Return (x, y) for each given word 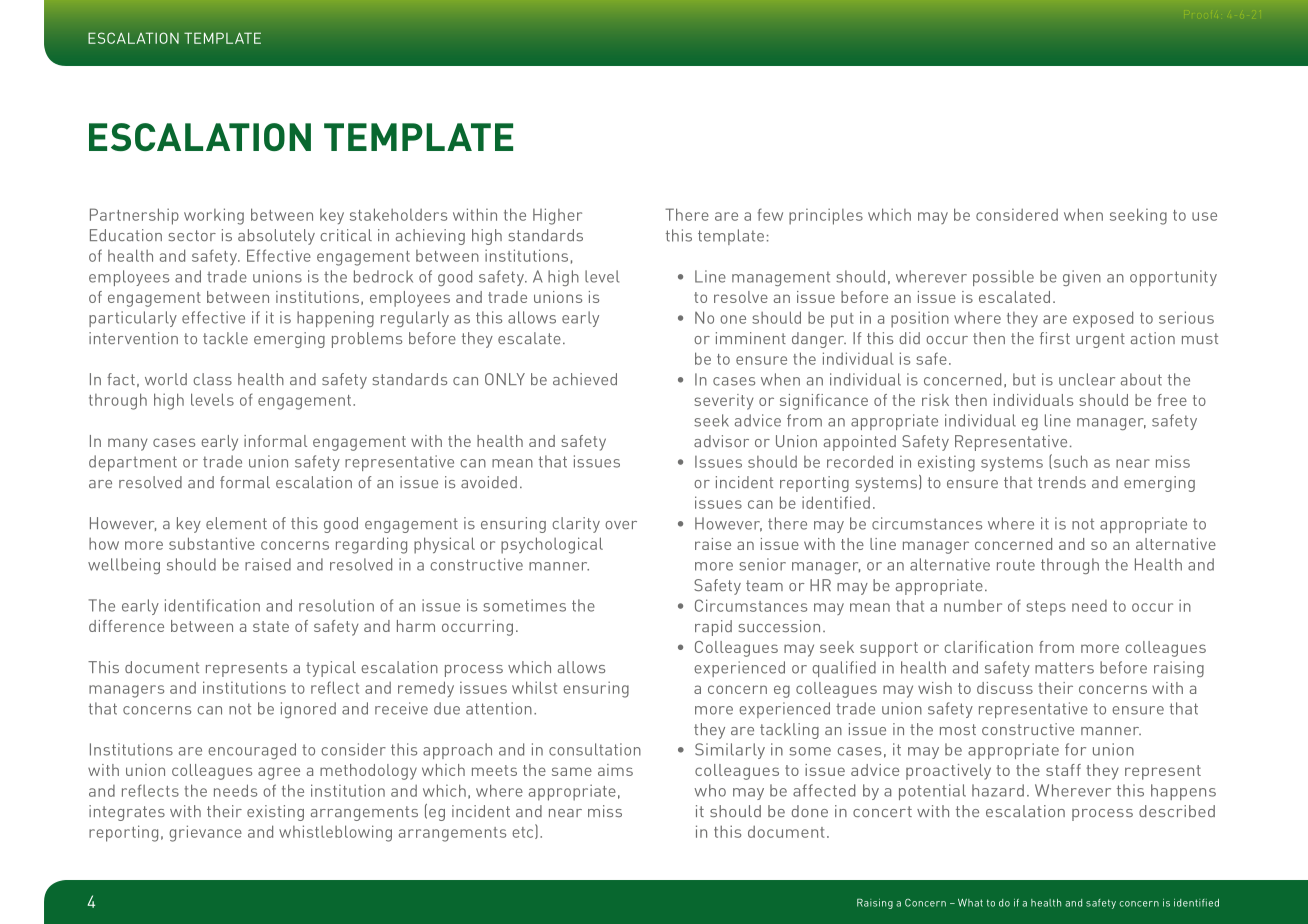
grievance (205, 833)
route (1016, 565)
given (1082, 278)
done (810, 811)
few (770, 214)
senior (762, 564)
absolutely (276, 237)
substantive (212, 543)
